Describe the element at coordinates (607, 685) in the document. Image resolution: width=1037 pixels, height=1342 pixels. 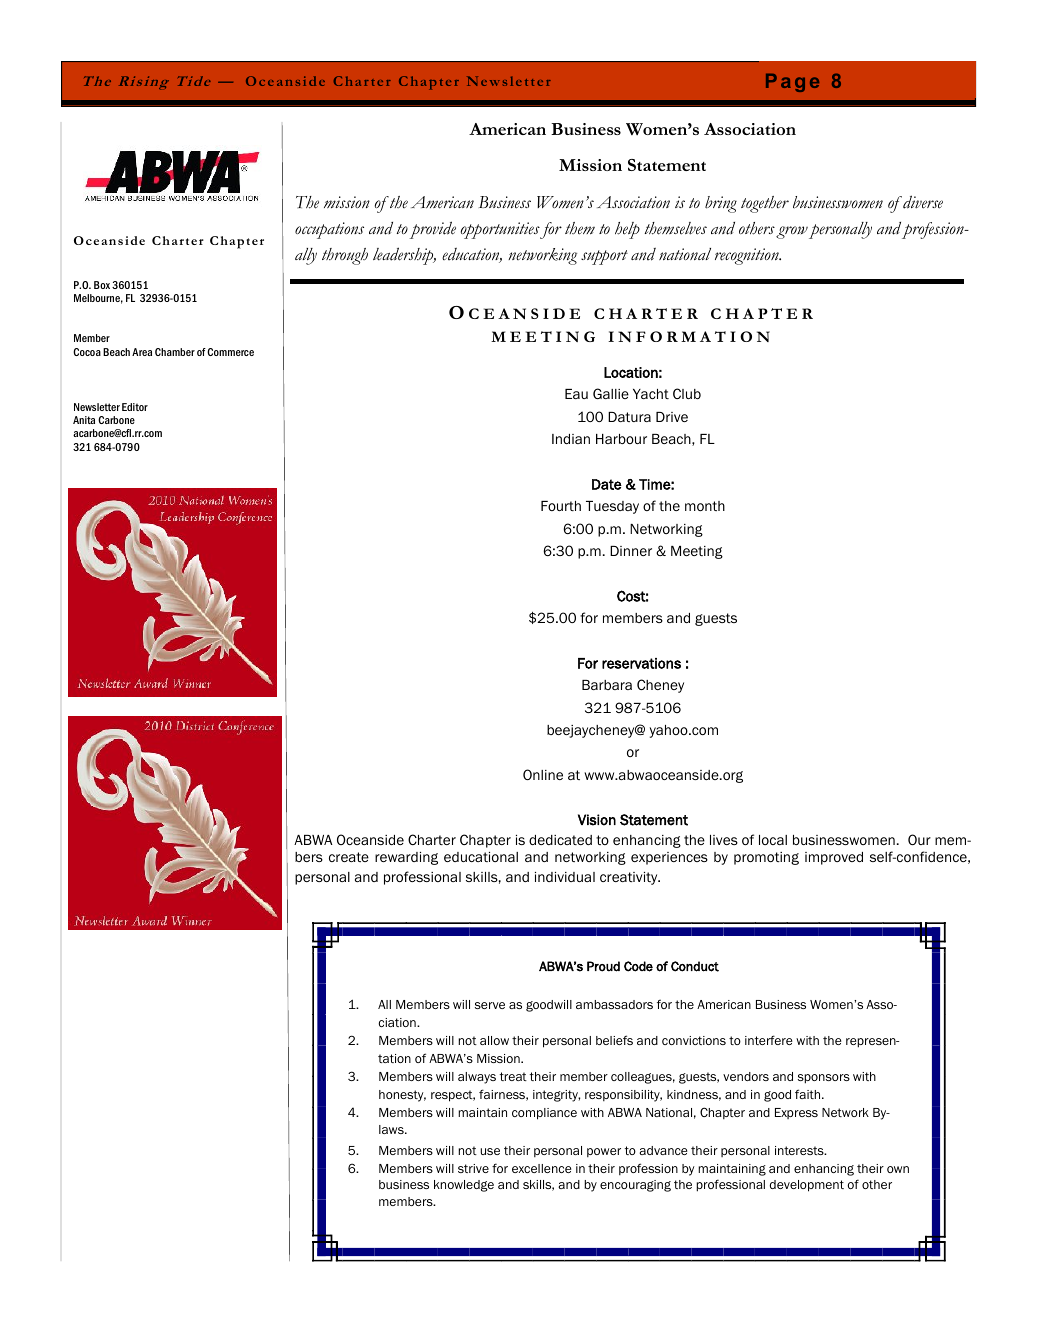
I see `Barbara` at that location.
